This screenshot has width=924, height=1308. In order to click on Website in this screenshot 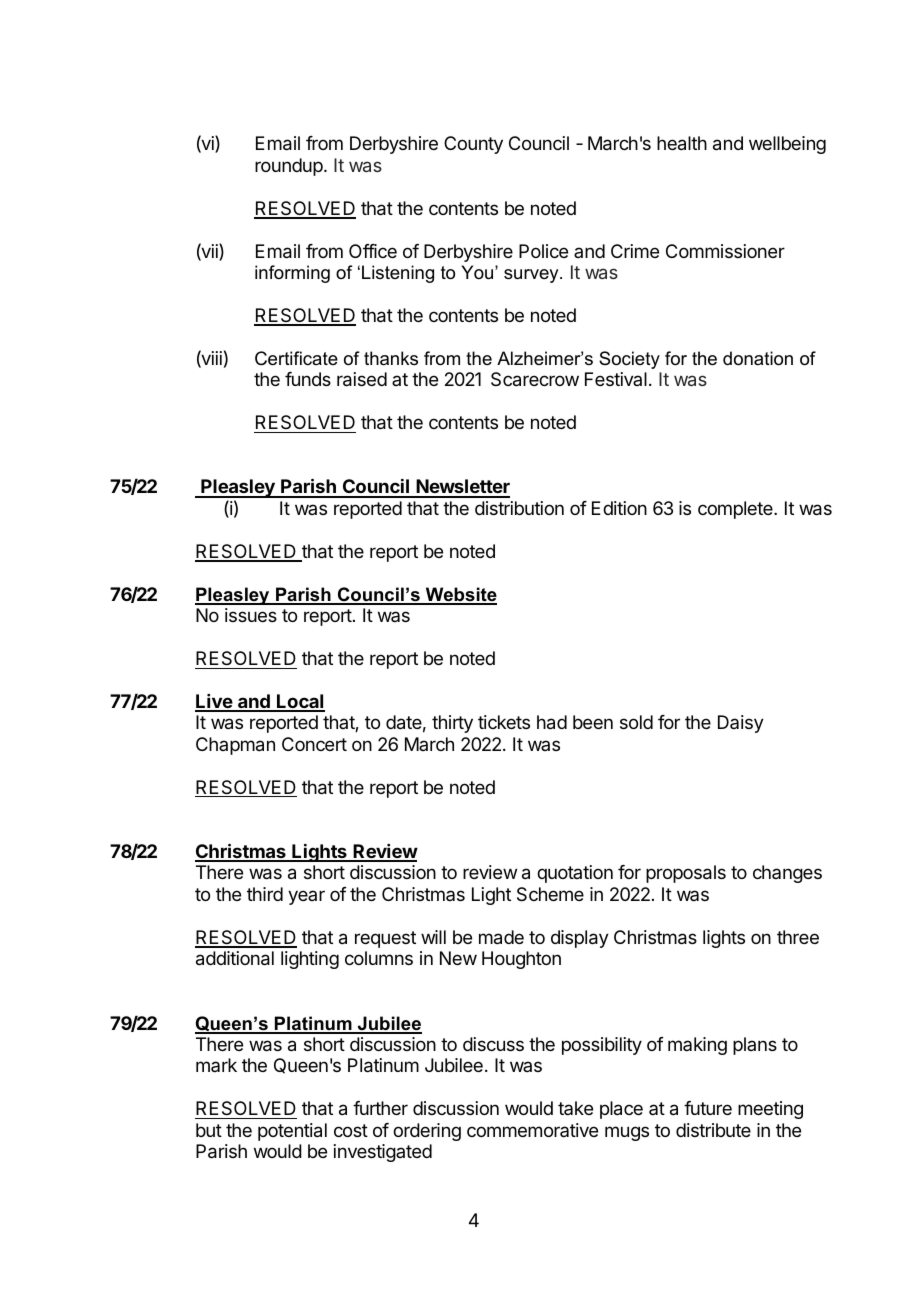, I will do `click(460, 595)`.
